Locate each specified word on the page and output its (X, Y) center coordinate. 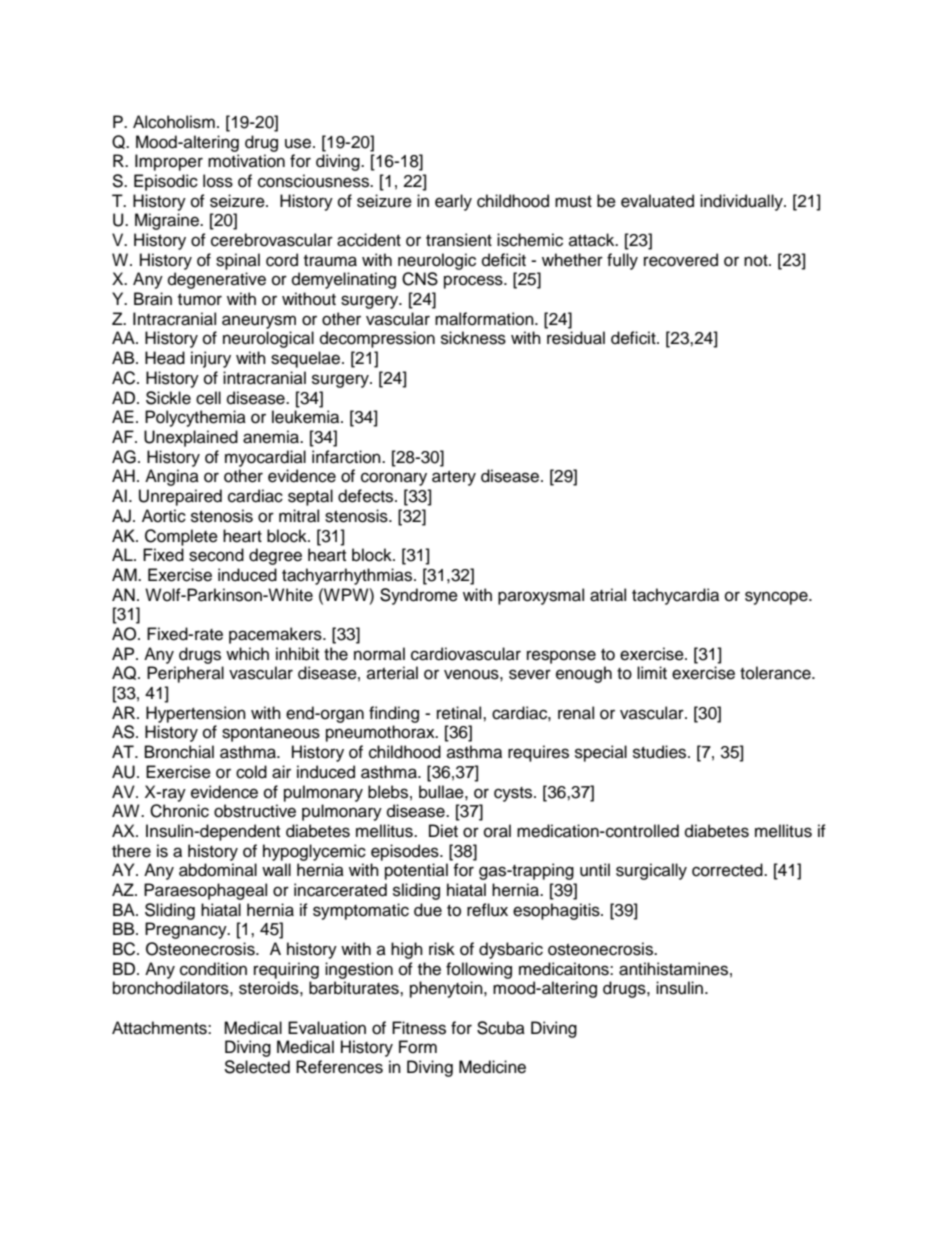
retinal (460, 713)
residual (576, 338)
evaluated (657, 201)
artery (454, 478)
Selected (257, 1067)
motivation (246, 161)
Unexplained (191, 438)
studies (661, 752)
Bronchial (179, 752)
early (453, 202)
